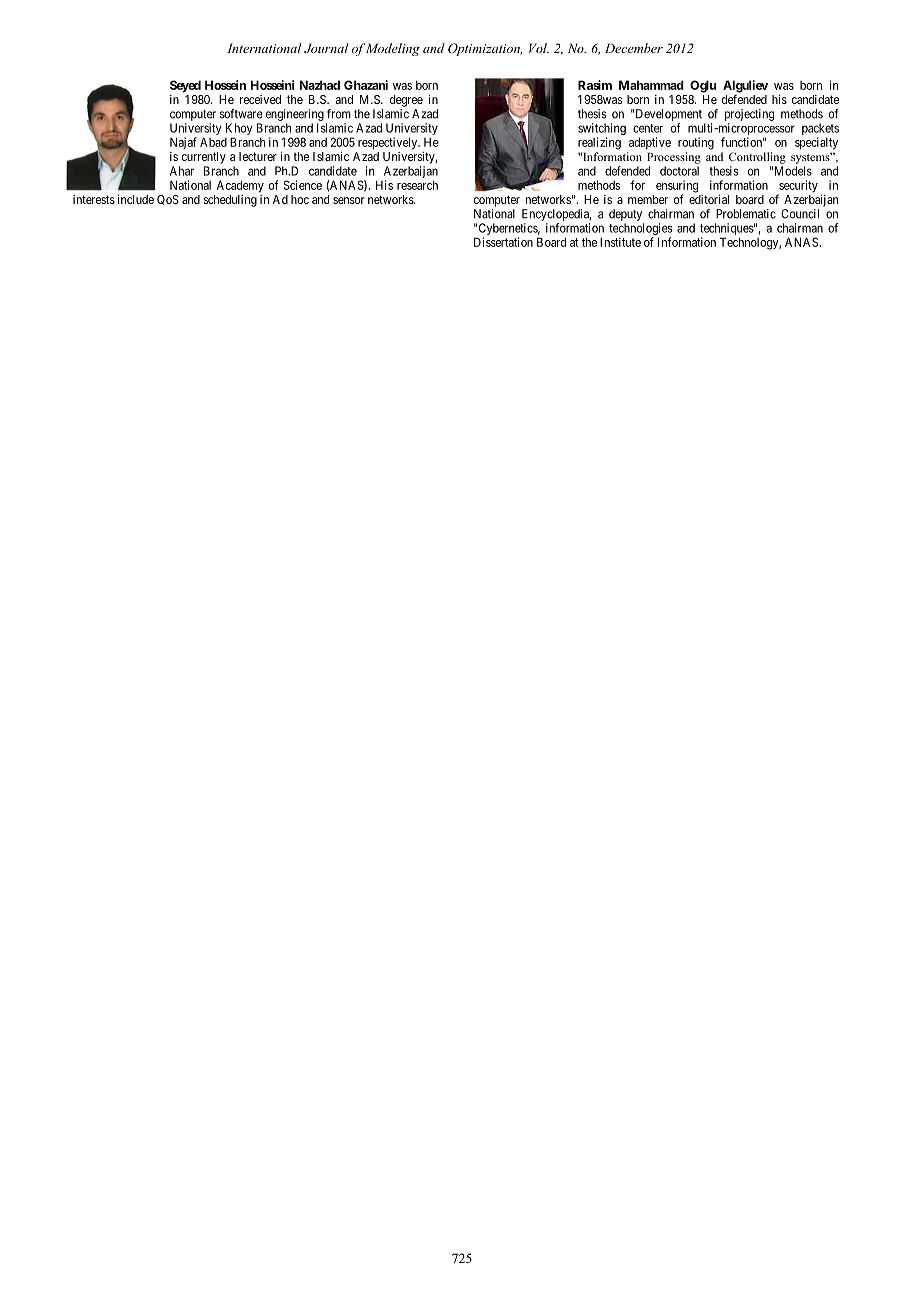 The height and width of the screenshot is (1308, 924). What do you see at coordinates (230, 201) in the screenshot?
I see `scheduling` at bounding box center [230, 201].
